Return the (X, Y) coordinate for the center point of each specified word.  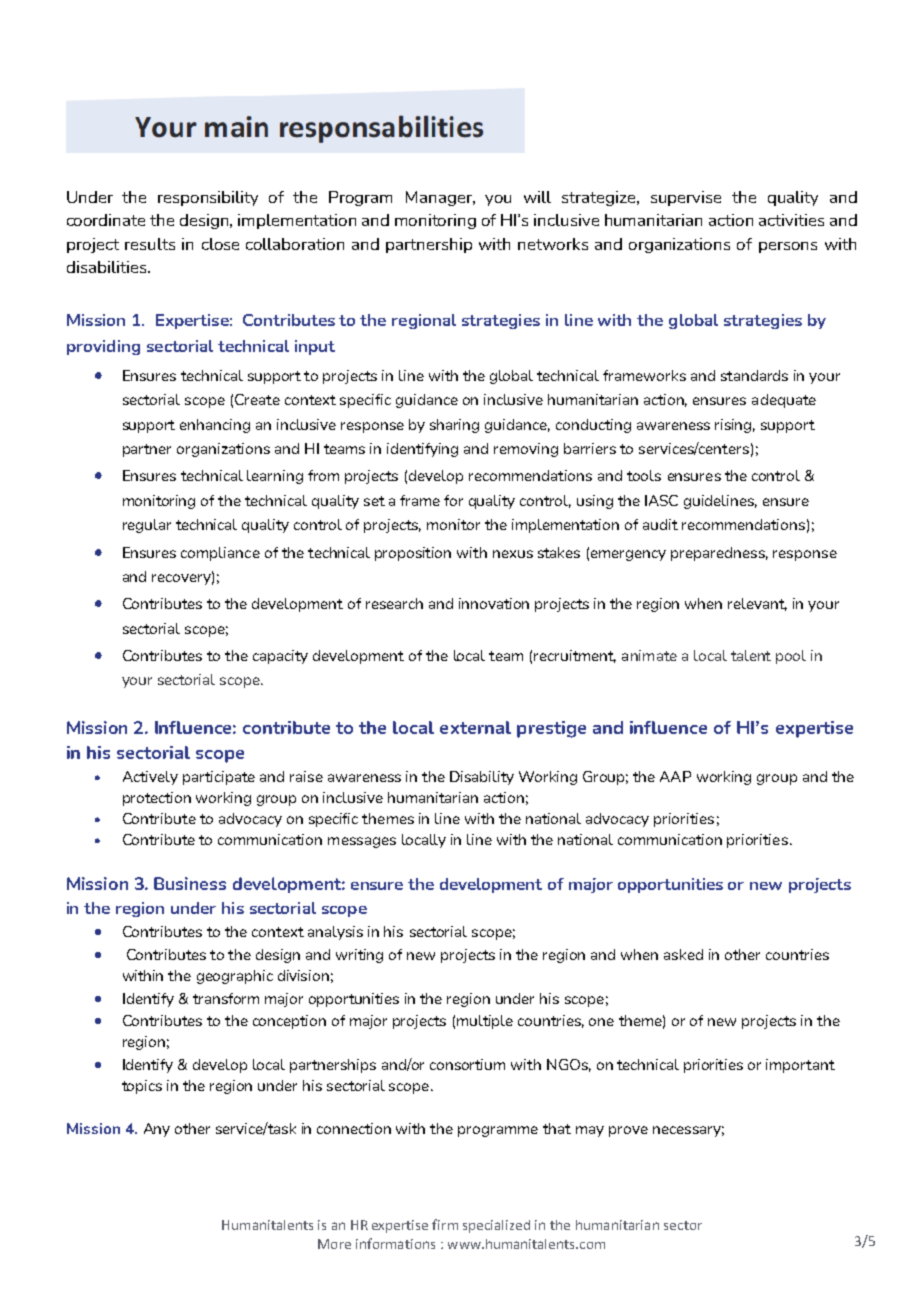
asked (683, 954)
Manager (440, 198)
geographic (235, 977)
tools (644, 475)
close (220, 244)
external (475, 727)
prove (628, 1131)
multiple (485, 1022)
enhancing (215, 426)
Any (157, 1130)
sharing (454, 426)
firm (445, 1224)
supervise (686, 198)
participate (219, 778)
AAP (675, 776)
